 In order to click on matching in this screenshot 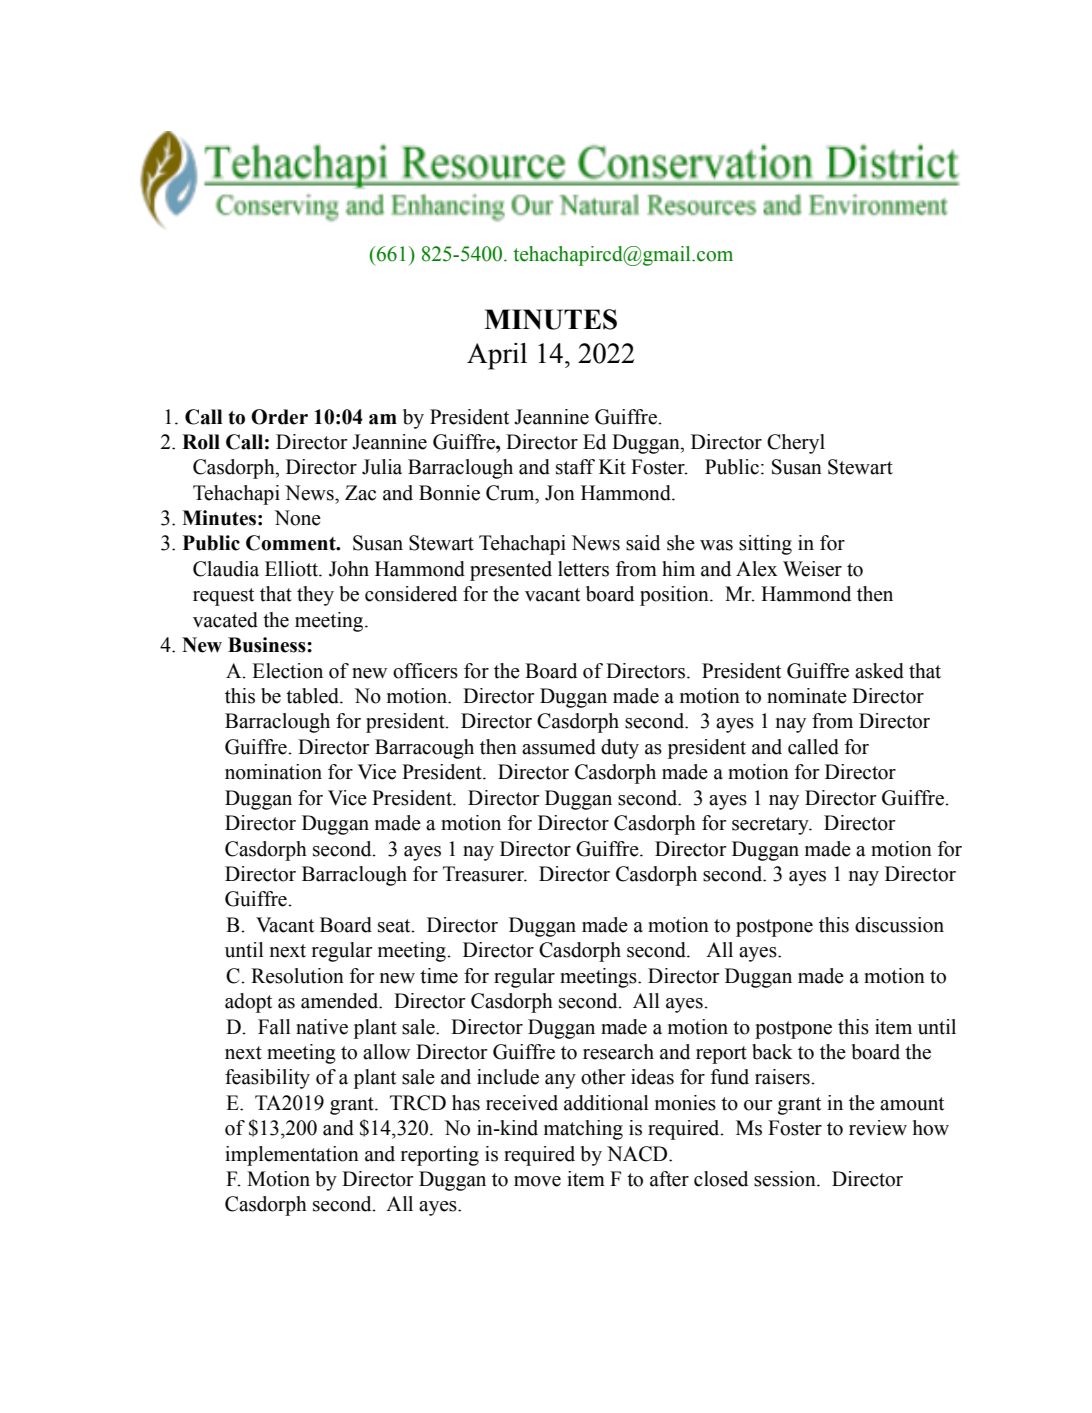, I will do `click(583, 1130)`.
